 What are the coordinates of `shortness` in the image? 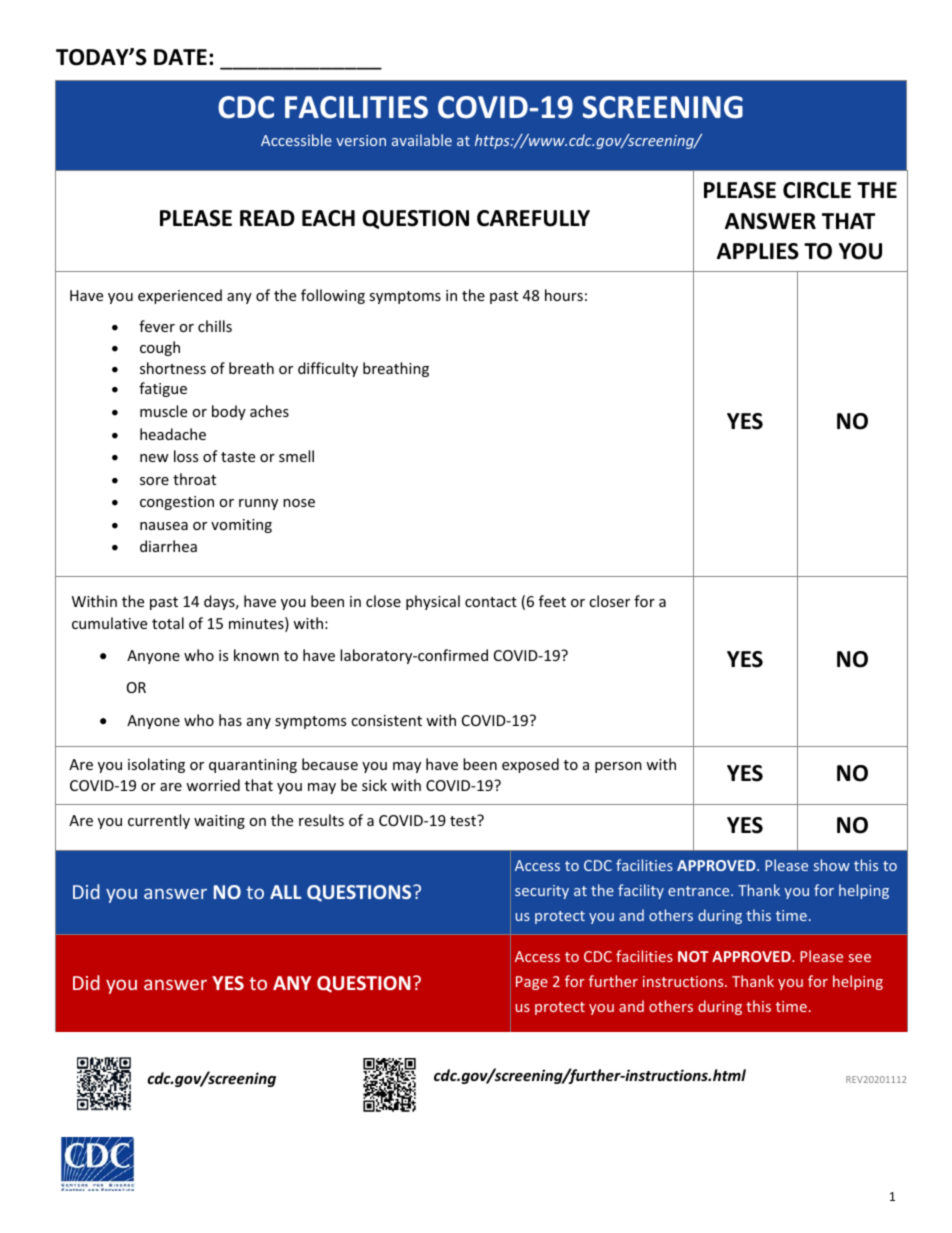 It's located at (173, 368).
